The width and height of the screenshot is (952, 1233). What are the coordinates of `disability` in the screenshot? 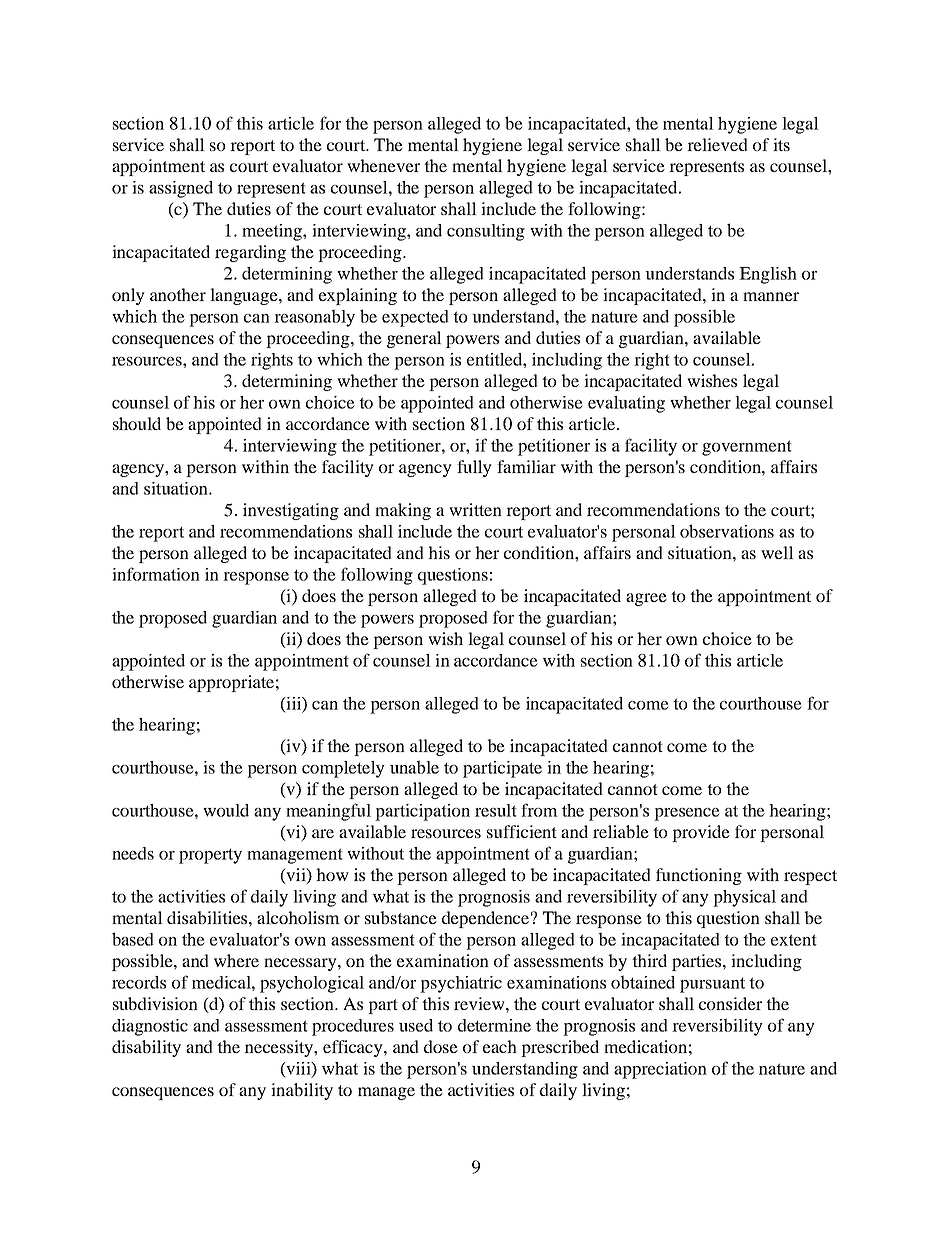 It's located at (146, 1048).
